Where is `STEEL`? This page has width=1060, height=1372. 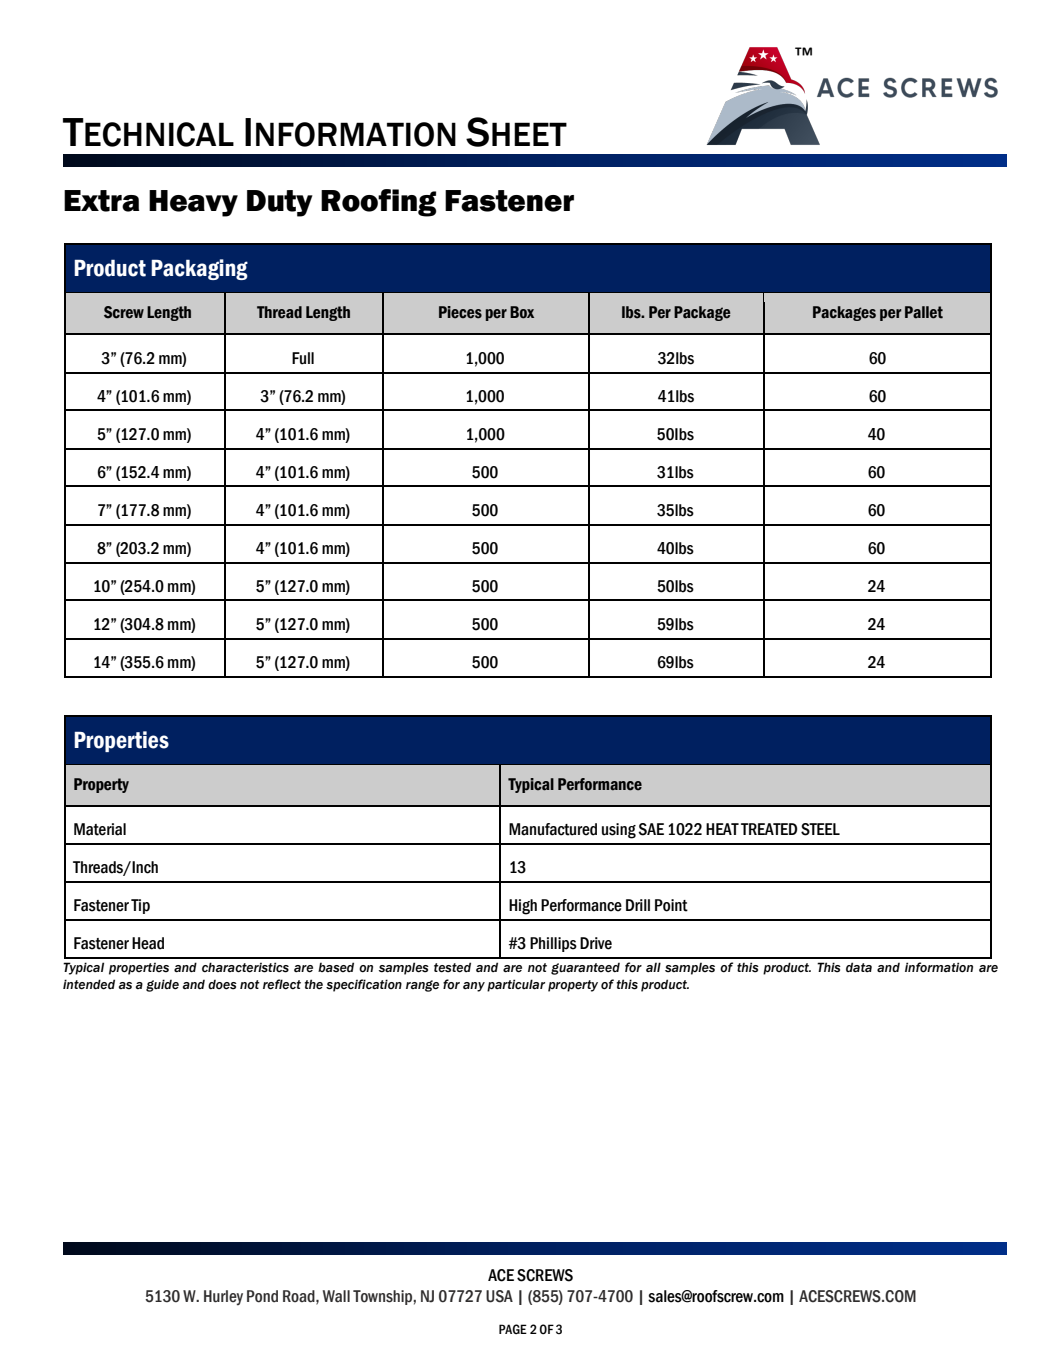 STEEL is located at coordinates (820, 829).
